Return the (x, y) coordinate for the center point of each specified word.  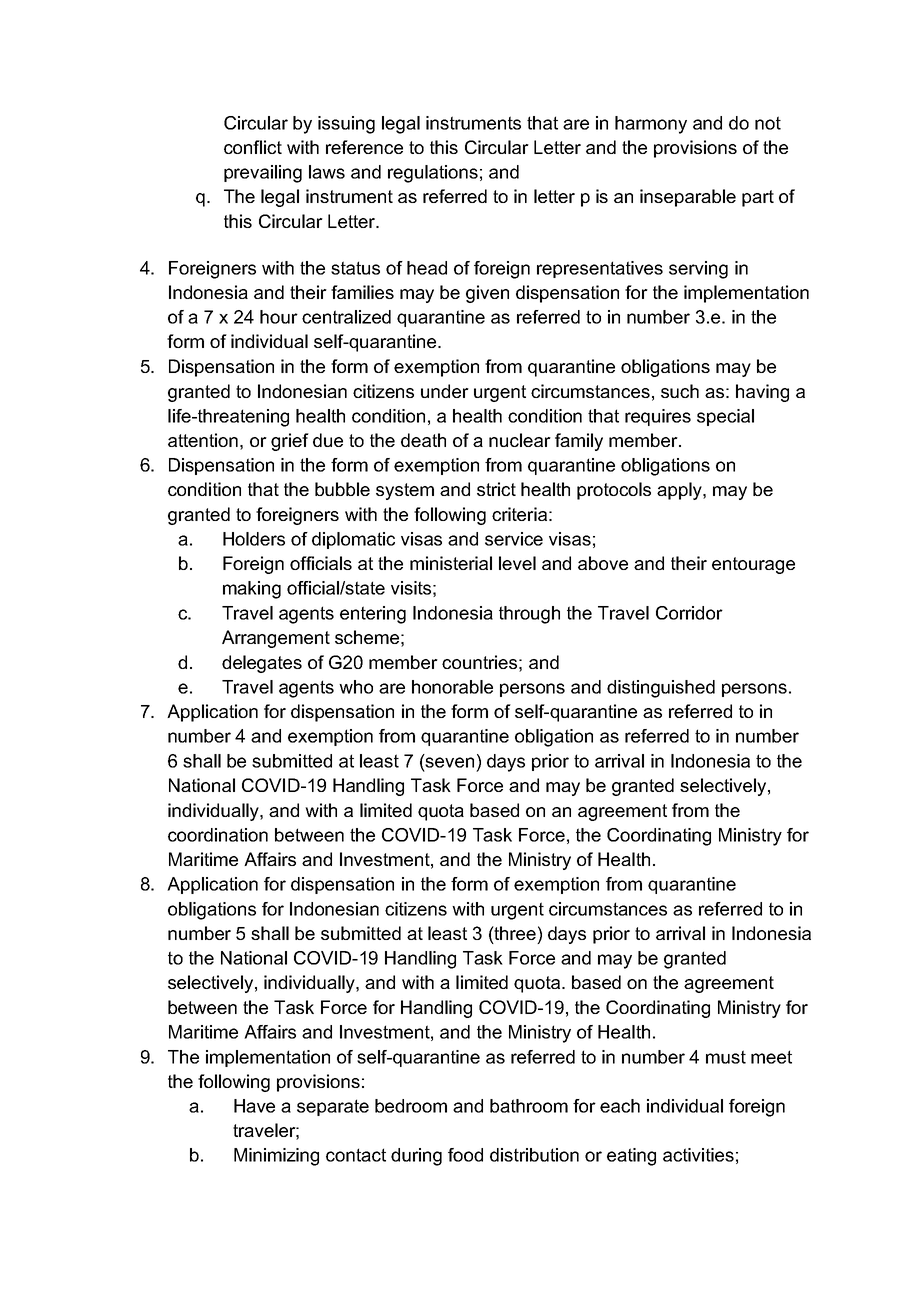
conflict (253, 147)
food (465, 1155)
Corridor (689, 613)
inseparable (688, 198)
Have (254, 1106)
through (529, 615)
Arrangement (276, 639)
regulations (433, 174)
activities (698, 1155)
